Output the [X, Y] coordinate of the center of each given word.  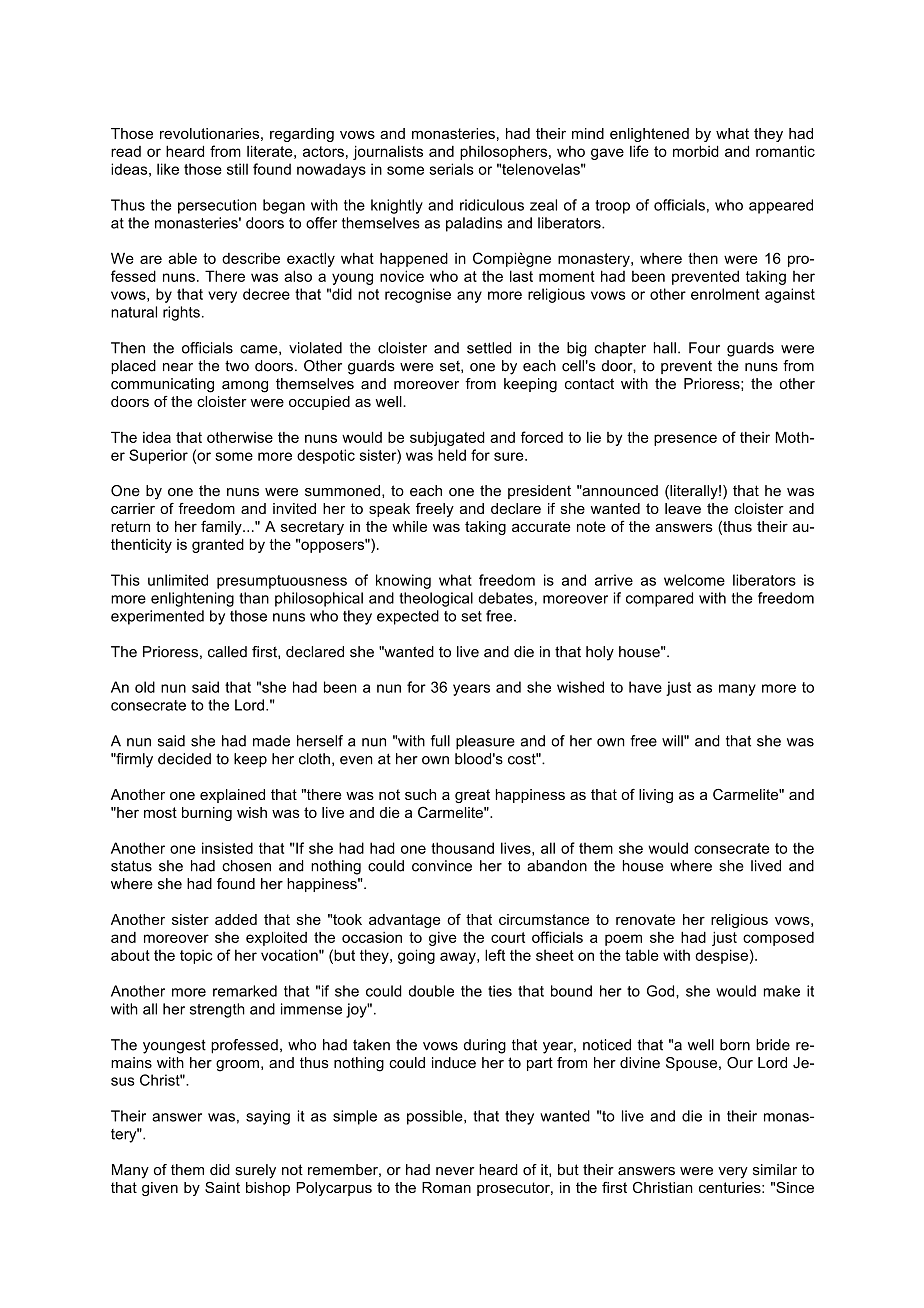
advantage [405, 921]
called [227, 652]
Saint [222, 1187]
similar [775, 1170]
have [645, 687]
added [236, 919]
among [245, 387]
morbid [696, 151]
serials [451, 169]
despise [721, 956]
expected [408, 617]
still [237, 169]
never [455, 1171]
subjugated [447, 438]
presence [685, 440]
